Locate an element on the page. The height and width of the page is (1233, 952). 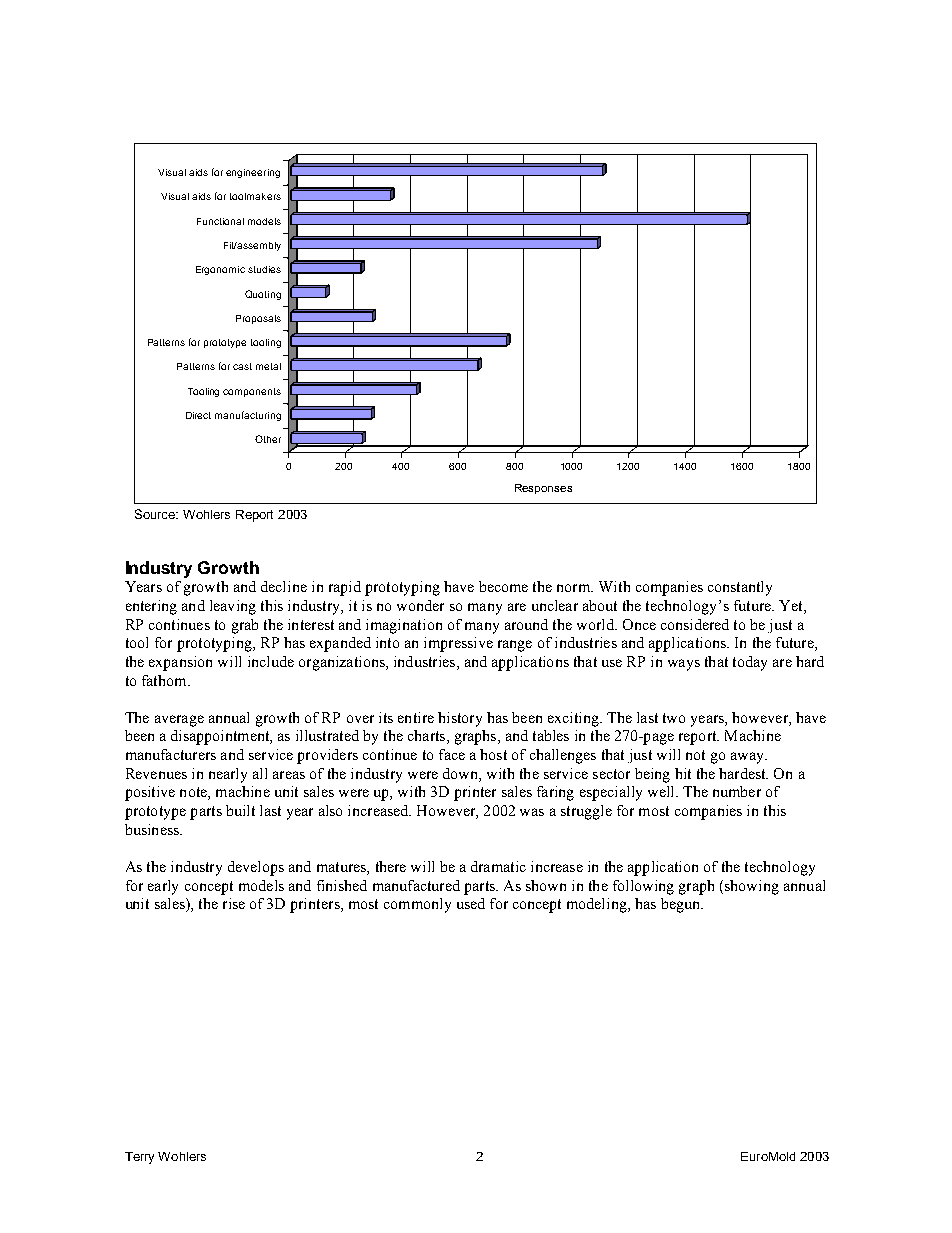
Functional is located at coordinates (220, 221).
